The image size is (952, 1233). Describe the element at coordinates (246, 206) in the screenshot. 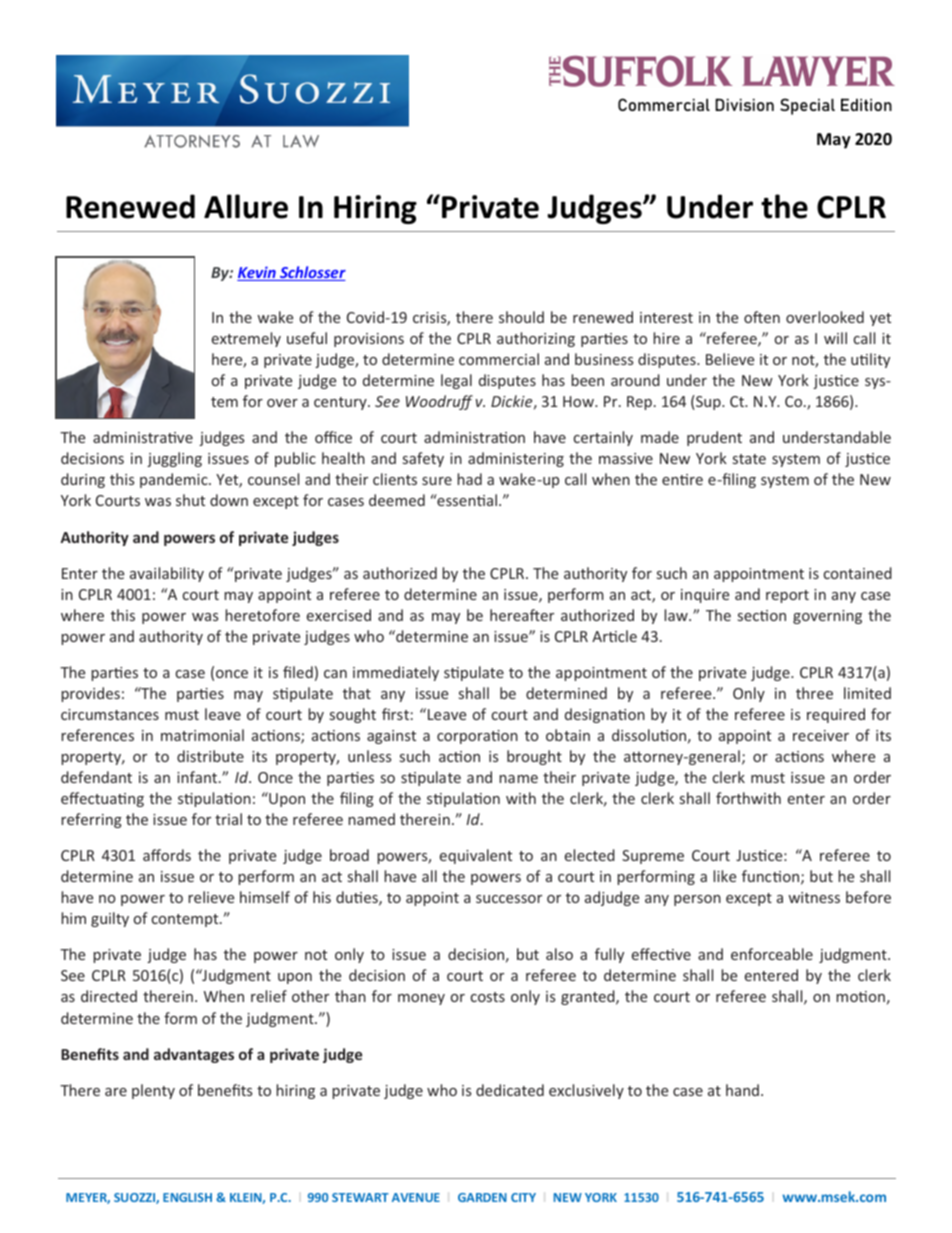

I see `Allure` at that location.
